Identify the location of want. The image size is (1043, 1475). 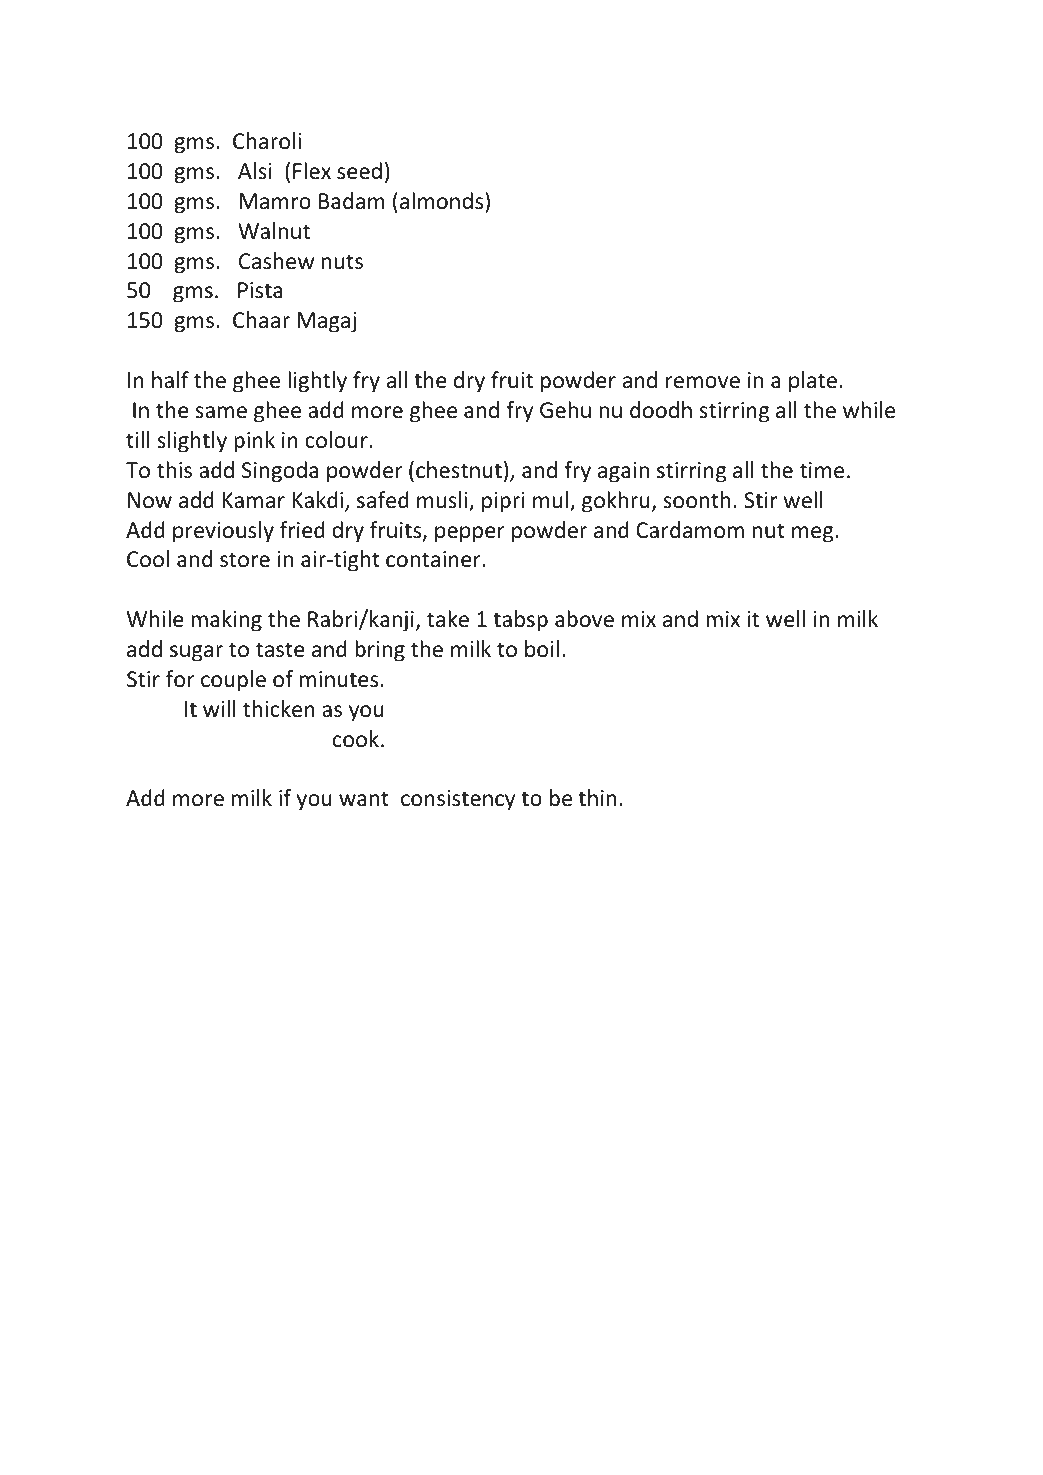
(364, 798).
